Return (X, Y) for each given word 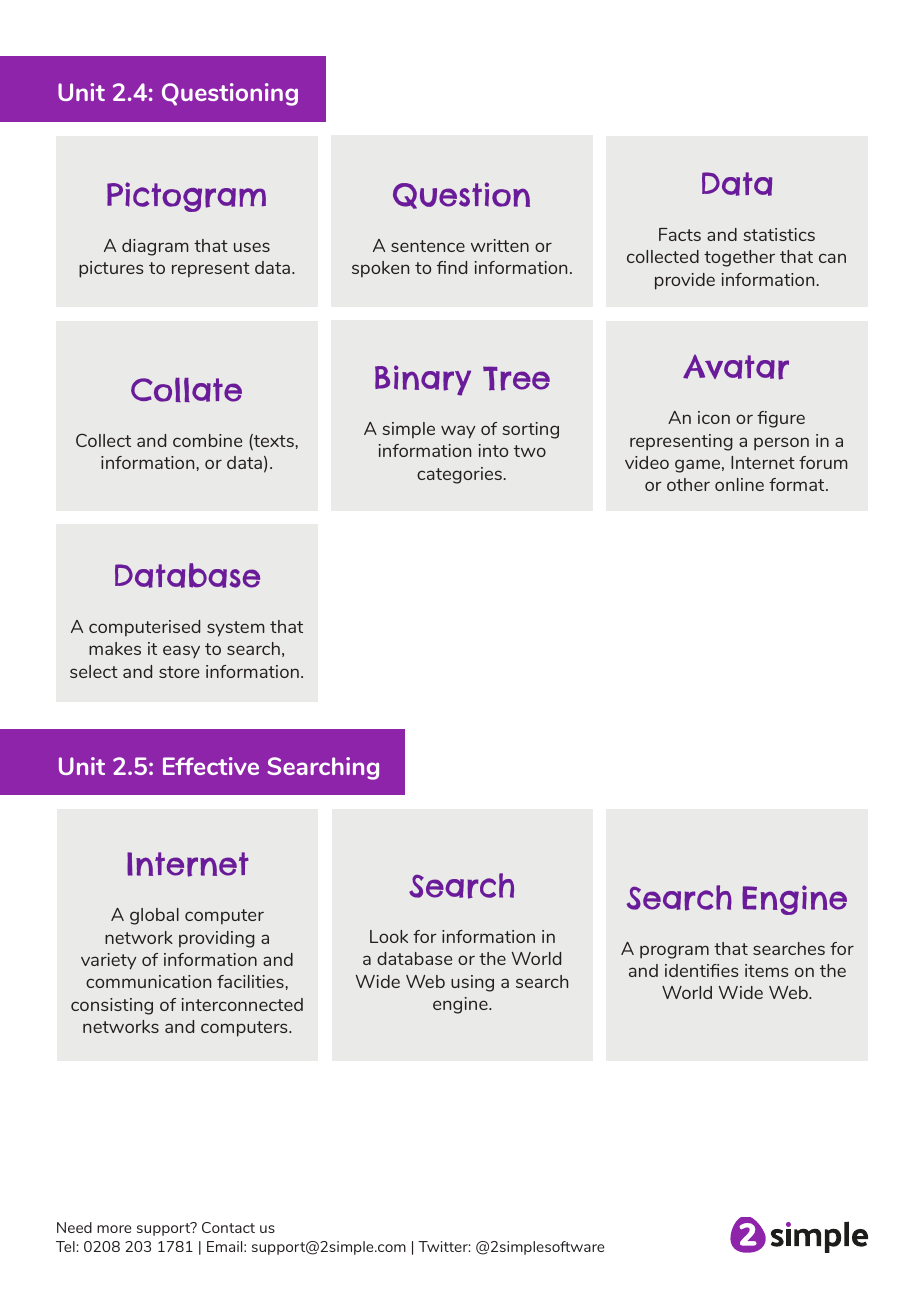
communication (148, 981)
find (452, 267)
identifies (702, 970)
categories (459, 475)
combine (207, 440)
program (674, 952)
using (472, 983)
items (767, 970)
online (739, 484)
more (114, 1229)
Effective (211, 766)
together (739, 258)
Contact (228, 1227)
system (236, 629)
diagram (155, 247)
